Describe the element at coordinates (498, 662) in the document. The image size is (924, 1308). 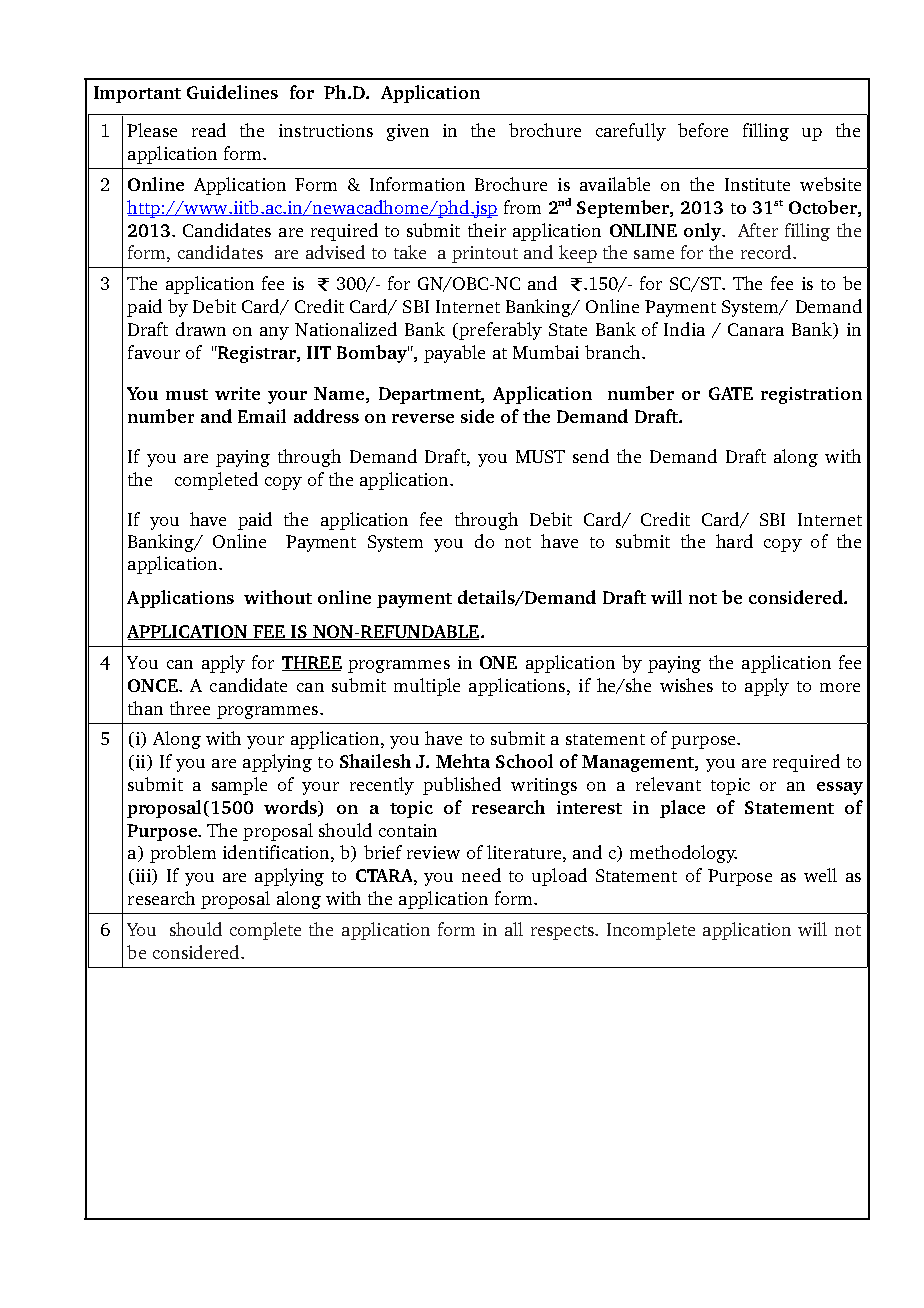
I see `ONE` at that location.
